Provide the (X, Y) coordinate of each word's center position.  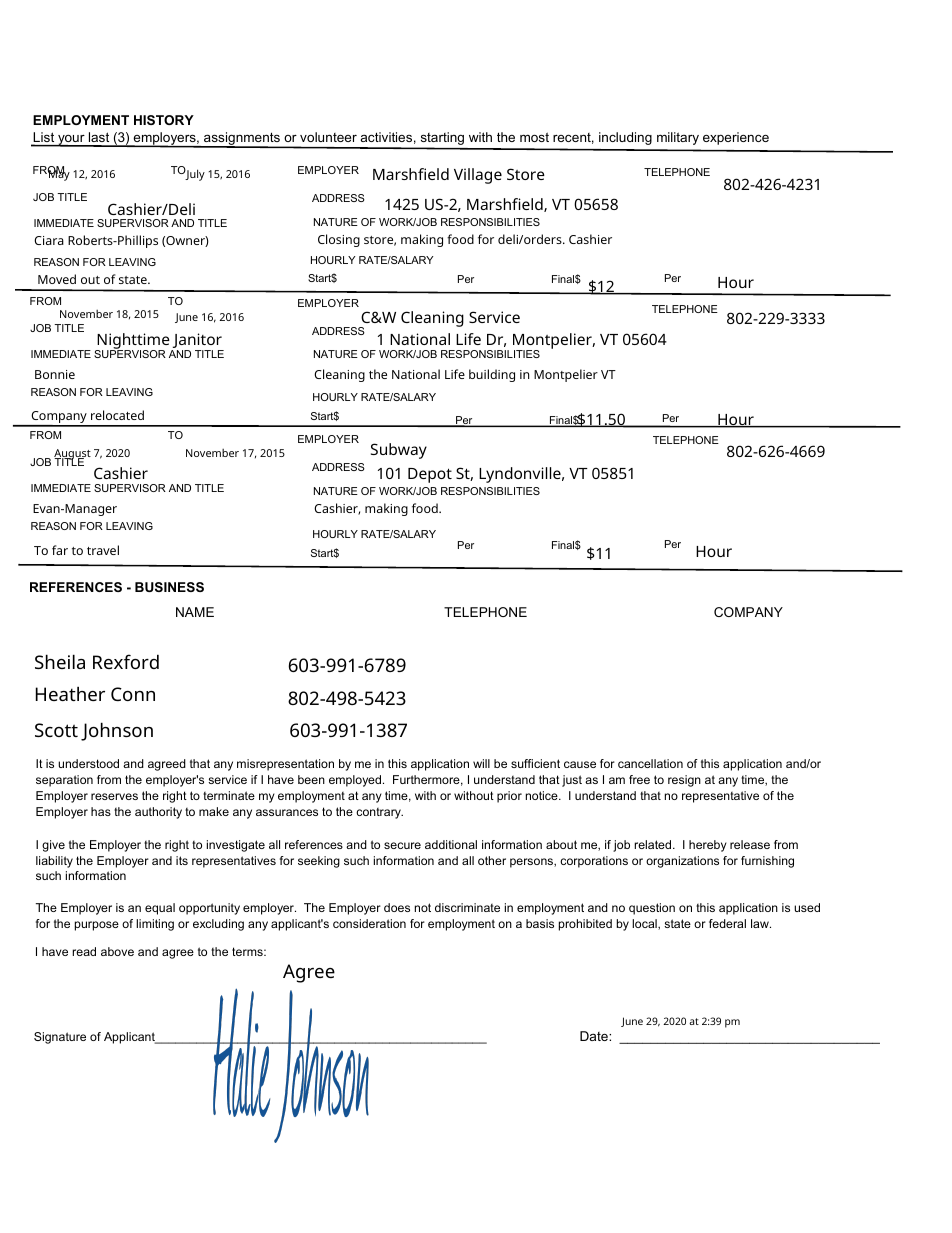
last (99, 139)
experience (736, 138)
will (481, 763)
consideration (369, 923)
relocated (117, 415)
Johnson (117, 731)
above (117, 951)
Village (478, 176)
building (492, 375)
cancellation (650, 763)
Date (595, 1036)
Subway (399, 451)
